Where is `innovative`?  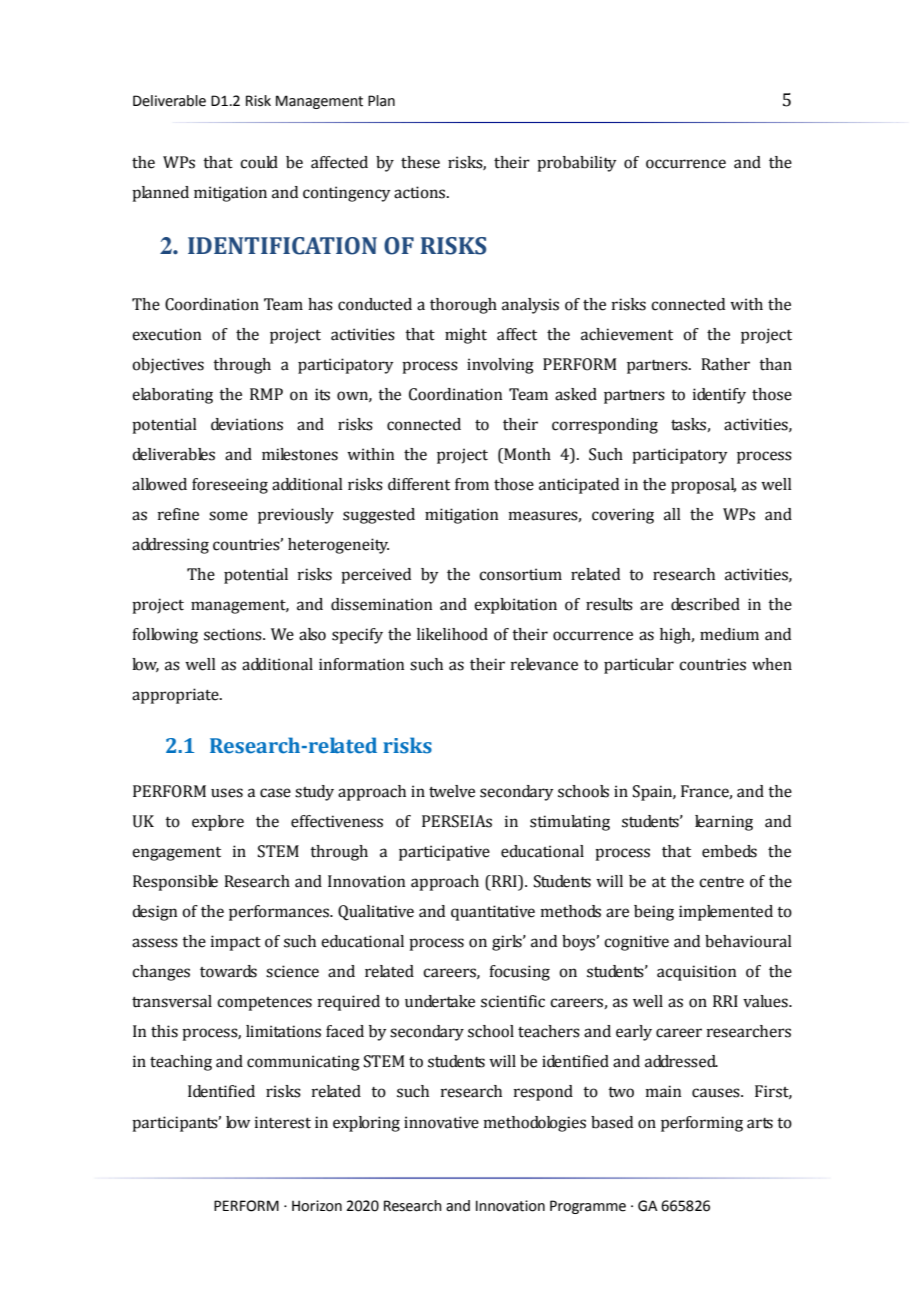
innovative is located at coordinates (441, 1122).
